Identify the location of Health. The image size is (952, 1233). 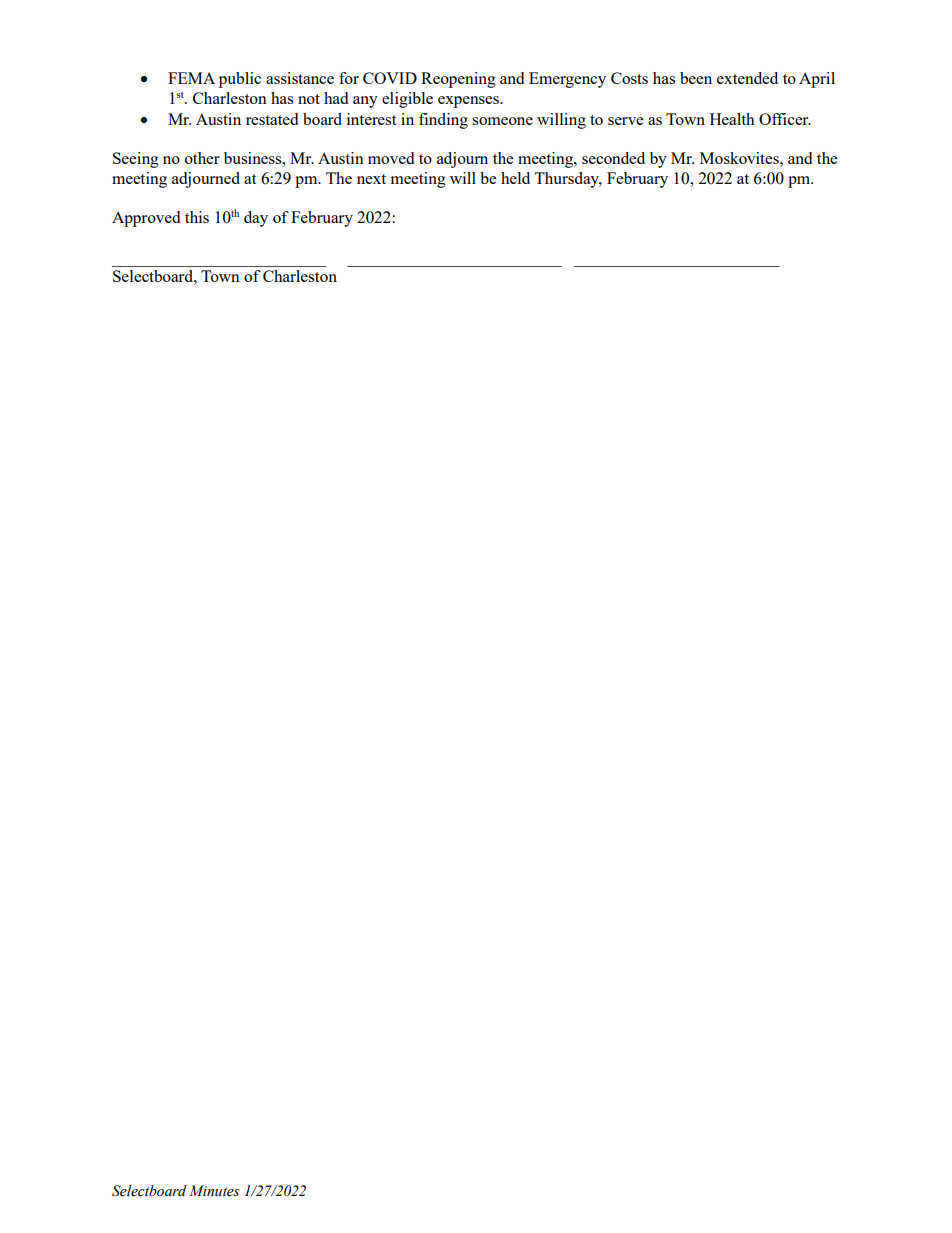
(732, 119).
